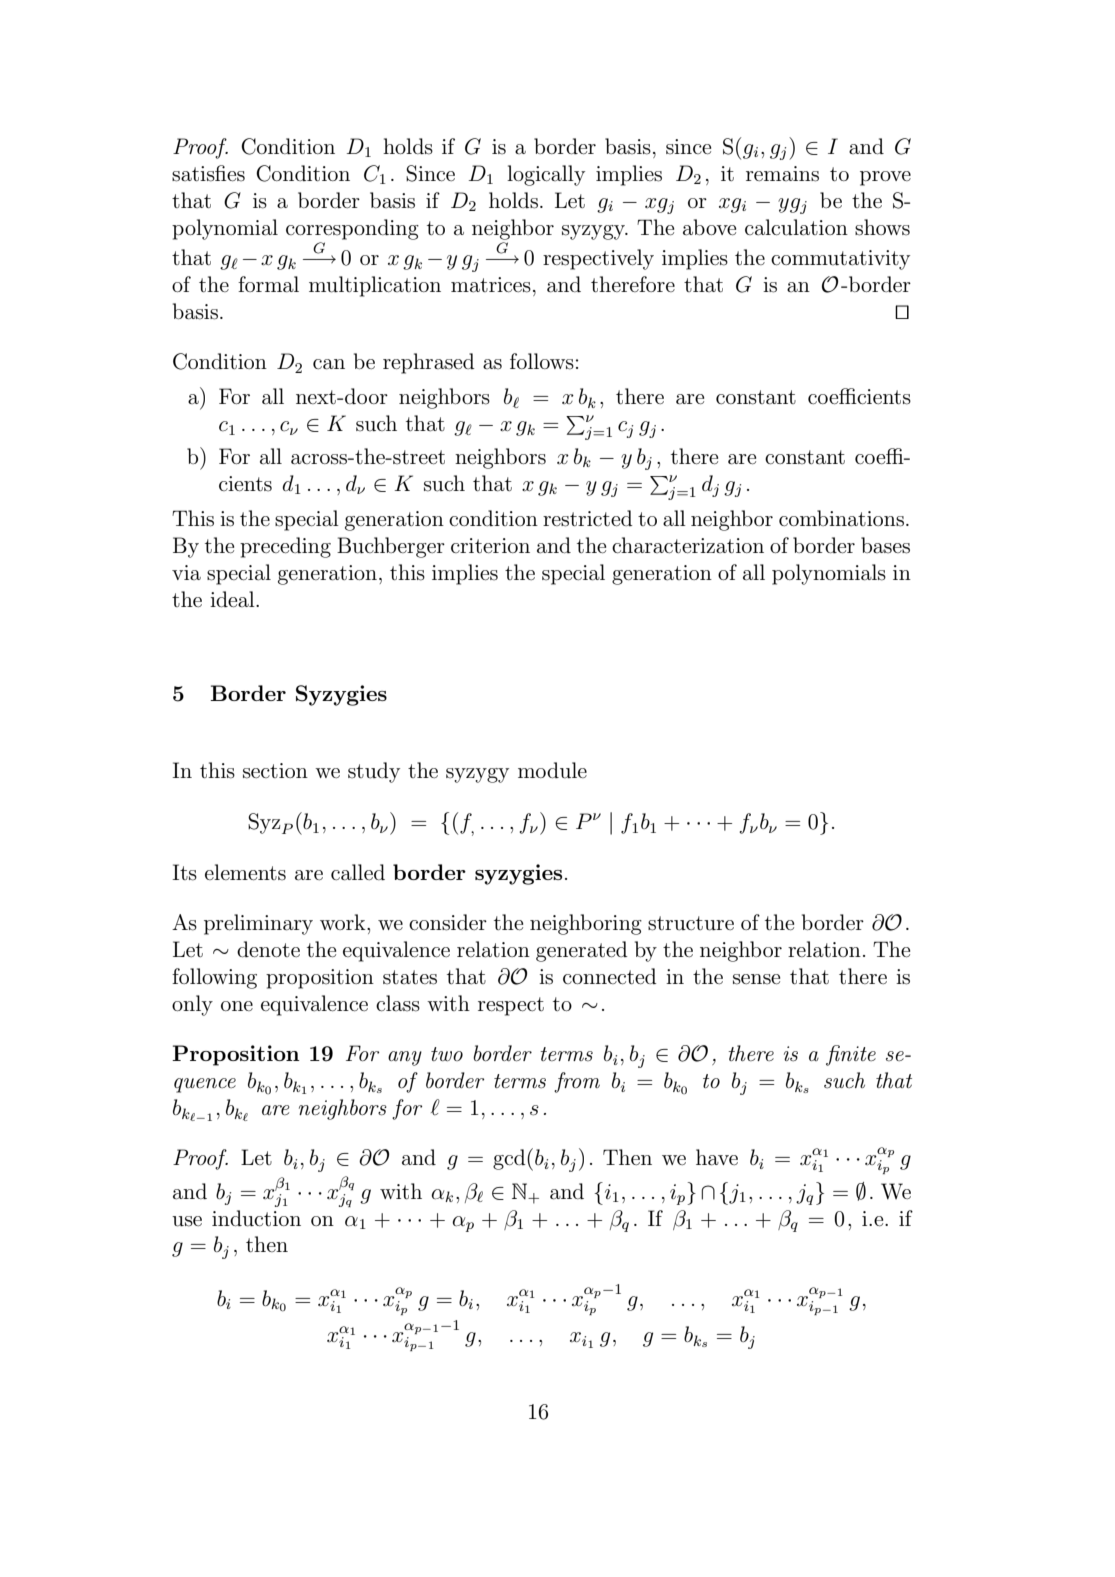  What do you see at coordinates (841, 518) in the page?
I see `combinations` at bounding box center [841, 518].
